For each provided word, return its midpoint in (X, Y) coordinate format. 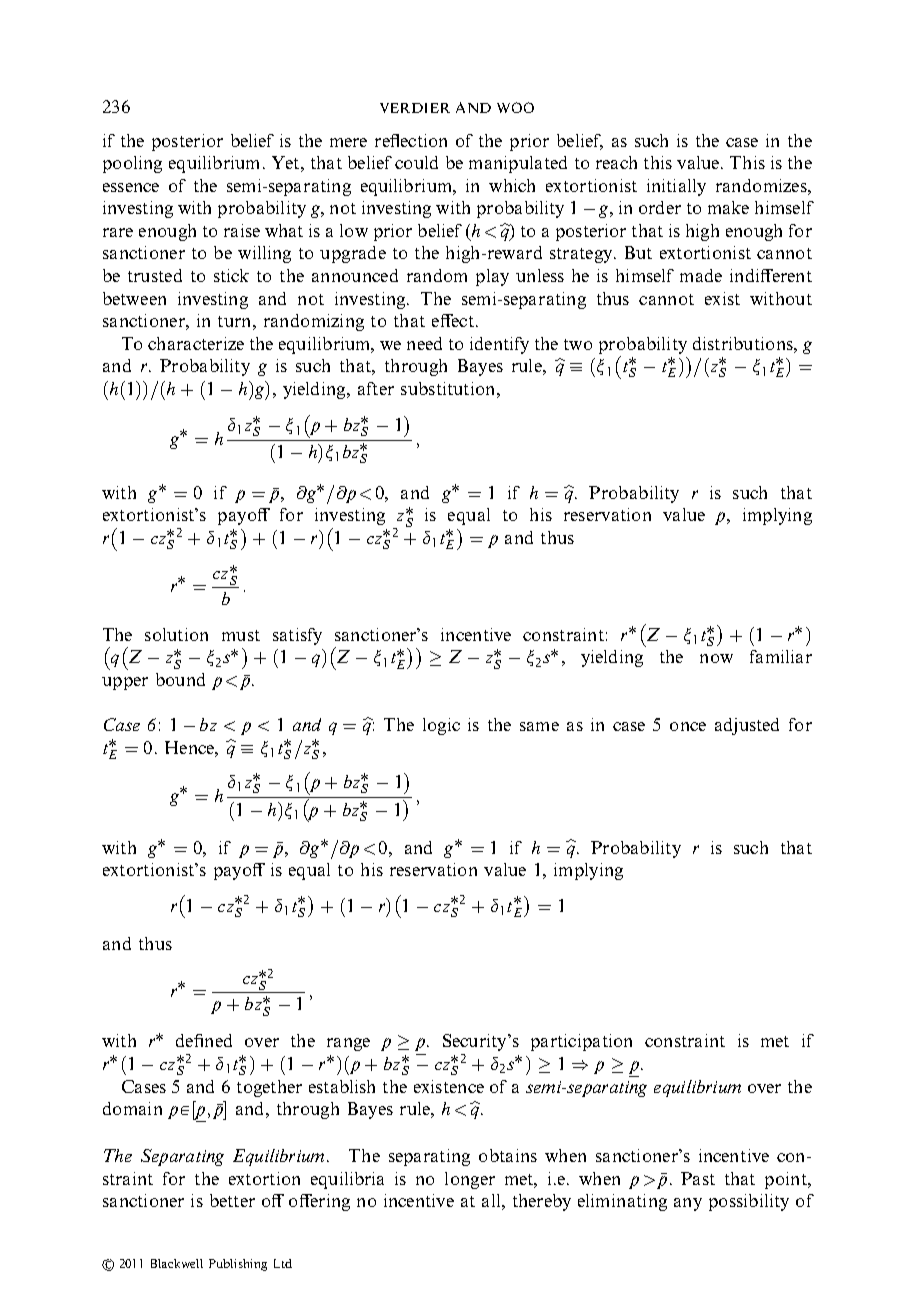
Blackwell (177, 1263)
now (716, 658)
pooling (132, 164)
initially (676, 187)
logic (441, 726)
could (416, 162)
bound (180, 679)
